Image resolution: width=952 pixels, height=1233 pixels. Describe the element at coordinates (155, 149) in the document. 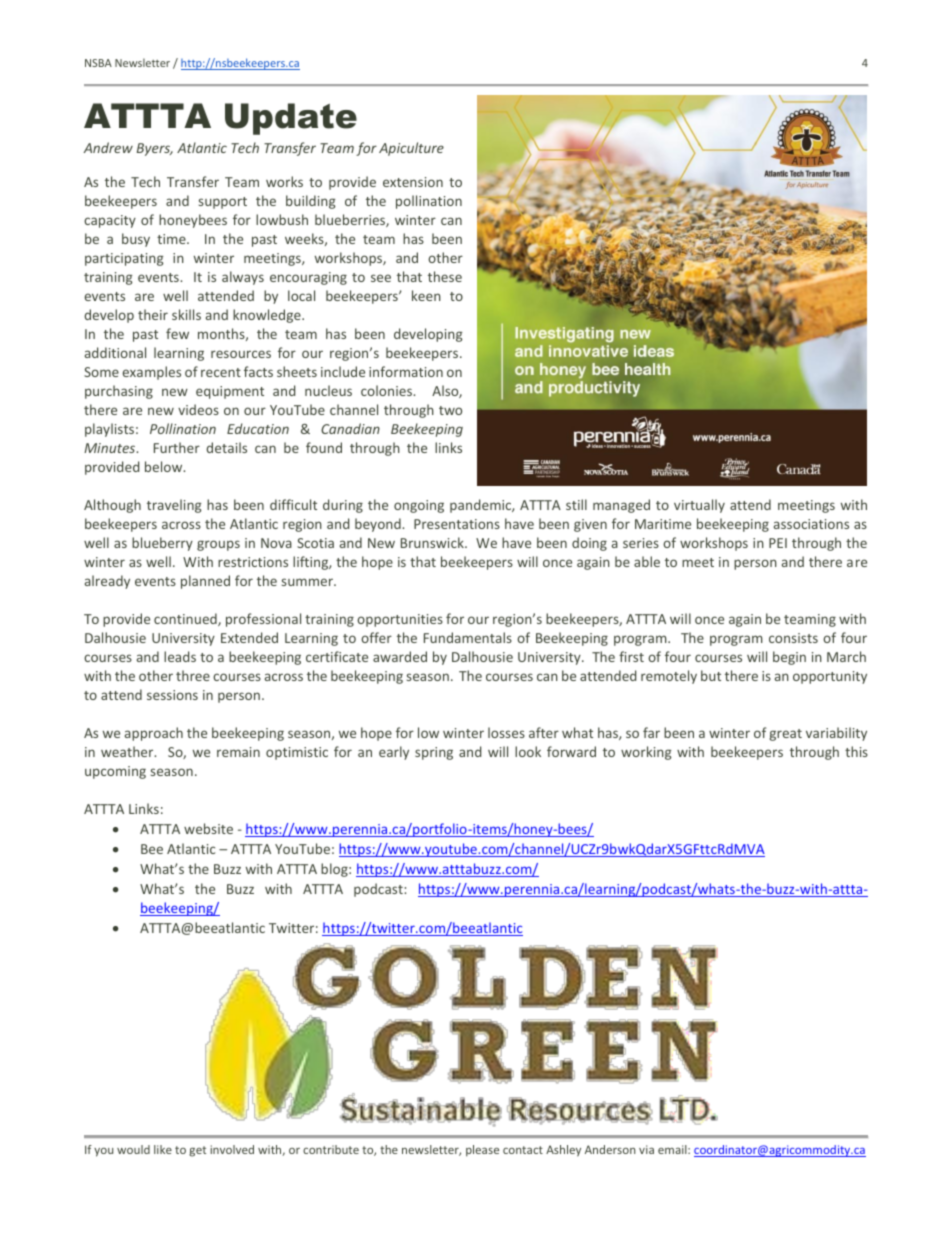

I see `Byers` at that location.
